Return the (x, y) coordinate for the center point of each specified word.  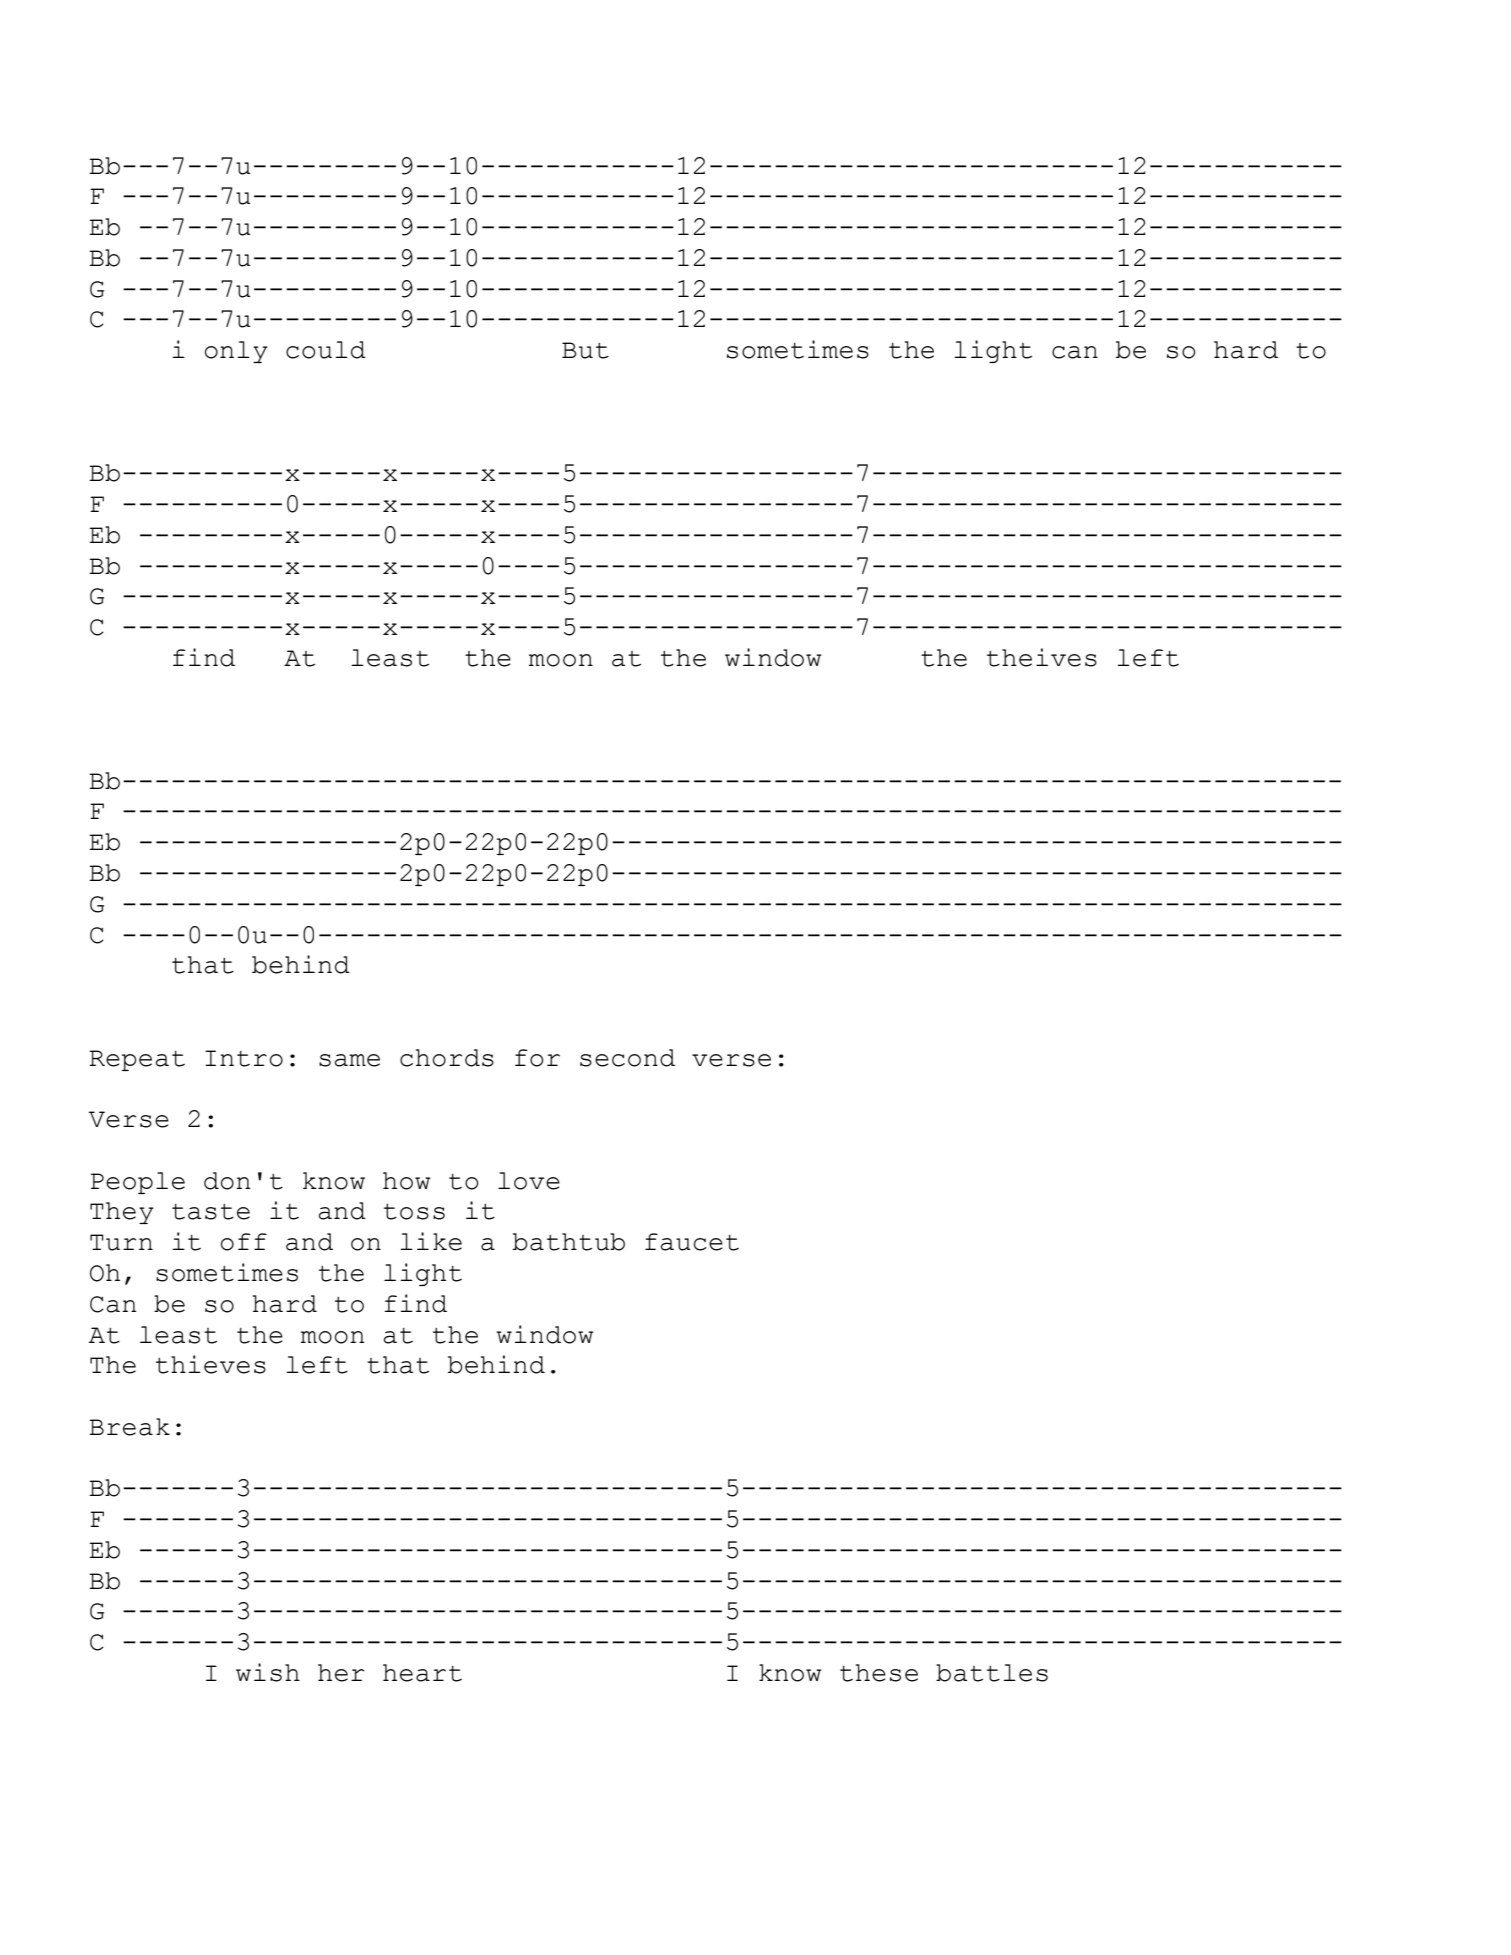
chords (447, 1058)
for (537, 1058)
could (326, 350)
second (627, 1058)
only (236, 352)
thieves (211, 1364)
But (585, 350)
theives (1042, 657)
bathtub (569, 1242)
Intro (244, 1058)
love (529, 1181)
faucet (692, 1242)
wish (268, 1672)
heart (422, 1673)
